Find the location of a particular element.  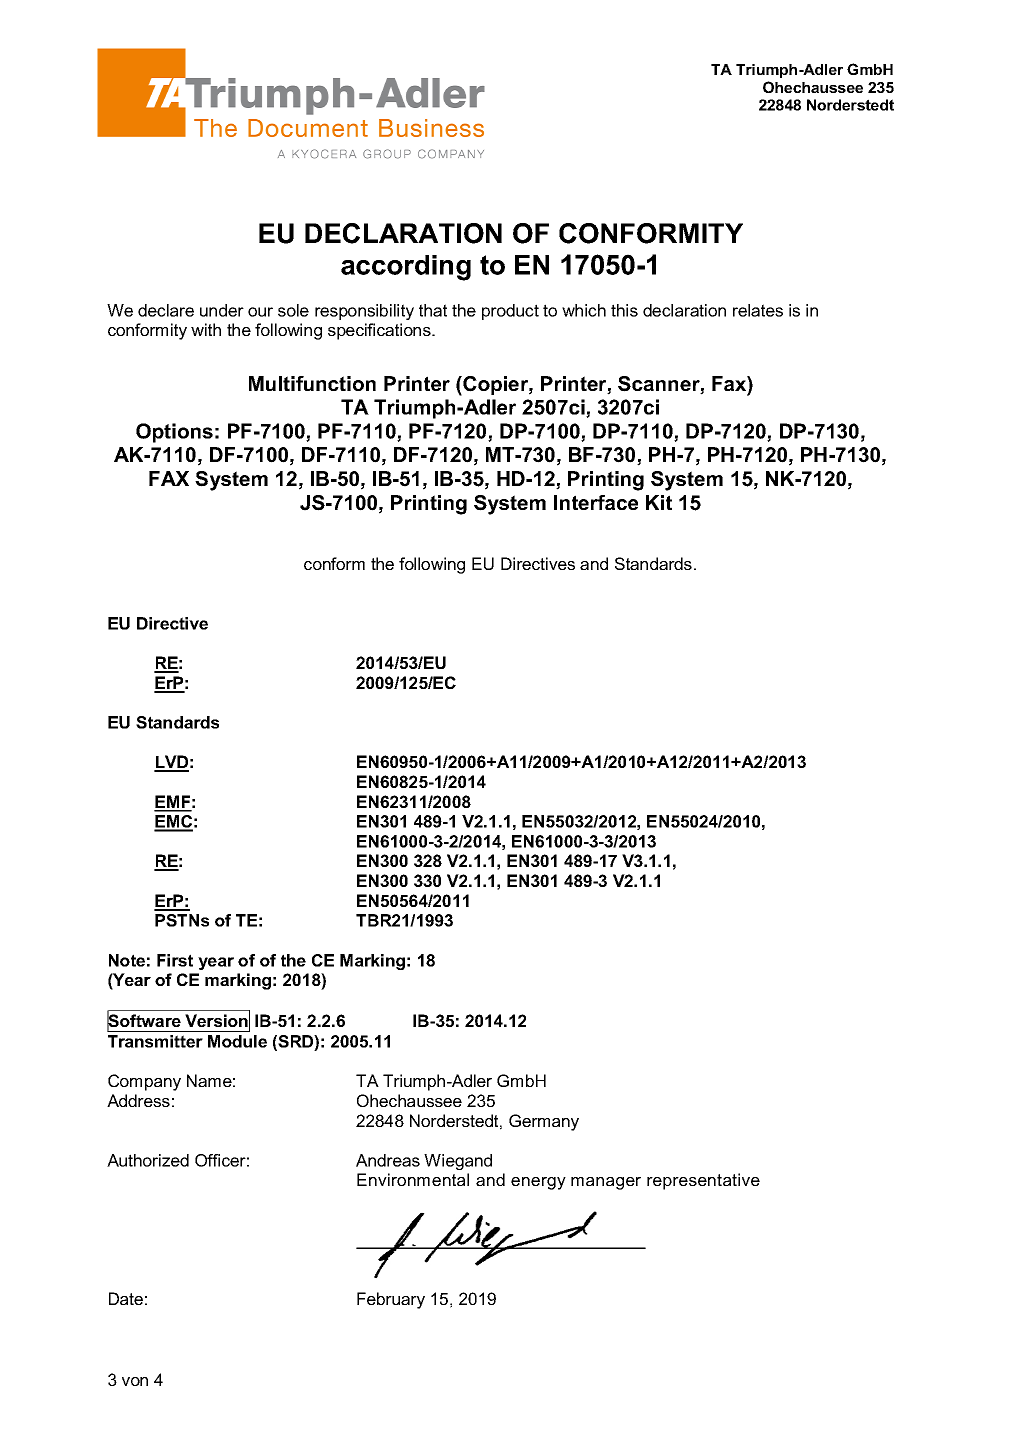

under is located at coordinates (222, 310).
